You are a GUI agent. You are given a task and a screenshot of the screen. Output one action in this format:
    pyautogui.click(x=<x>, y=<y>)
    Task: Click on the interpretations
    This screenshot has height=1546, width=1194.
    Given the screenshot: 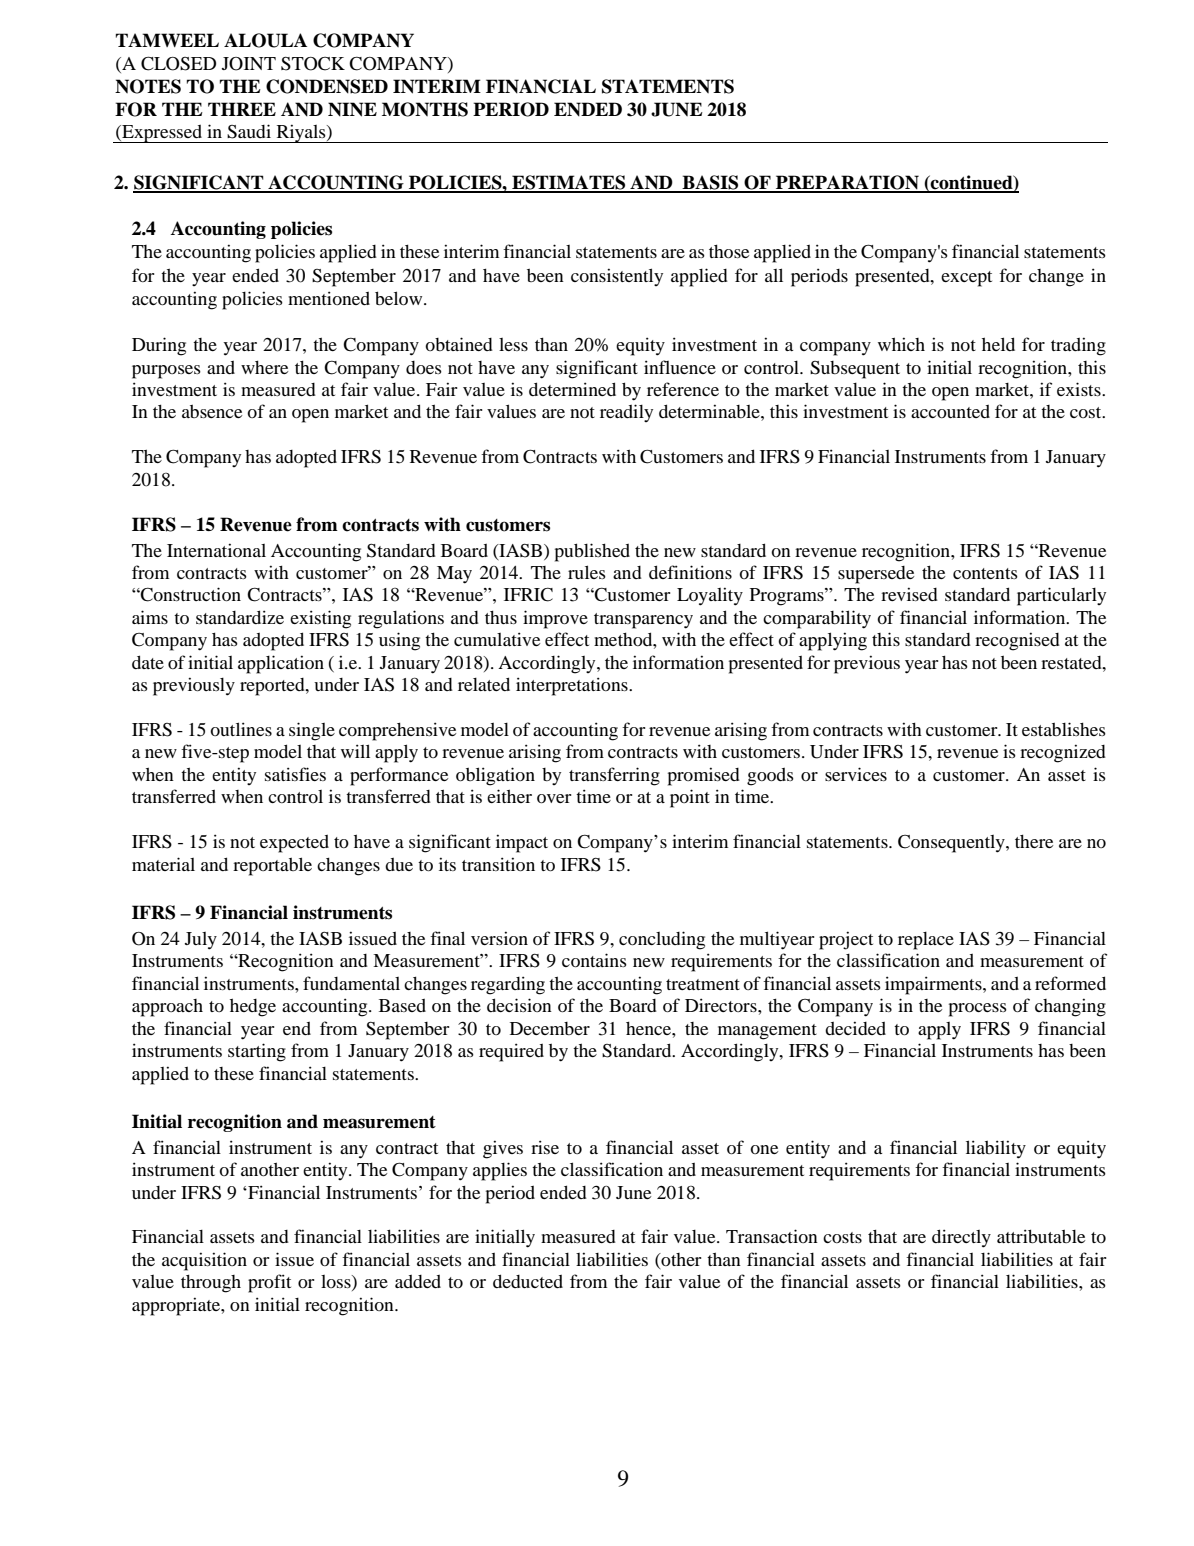 What is the action you would take?
    pyautogui.click(x=573, y=686)
